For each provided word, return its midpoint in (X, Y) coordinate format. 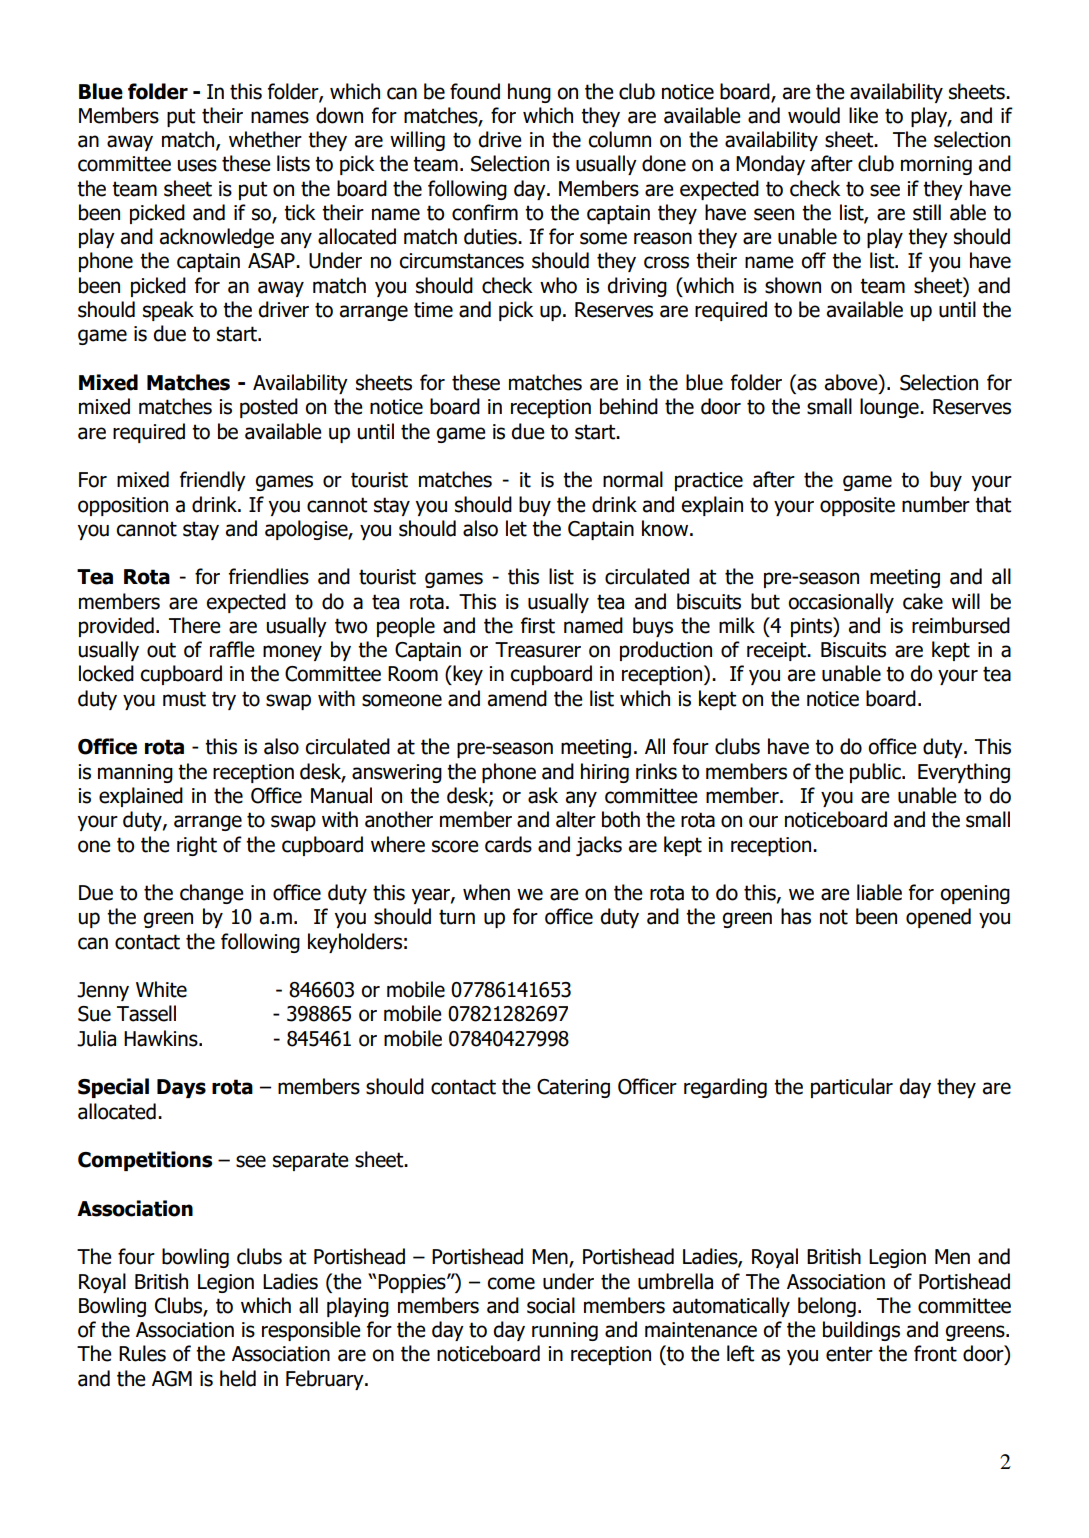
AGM (172, 1379)
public (876, 773)
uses (197, 165)
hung (529, 93)
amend (517, 698)
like (863, 115)
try (224, 700)
